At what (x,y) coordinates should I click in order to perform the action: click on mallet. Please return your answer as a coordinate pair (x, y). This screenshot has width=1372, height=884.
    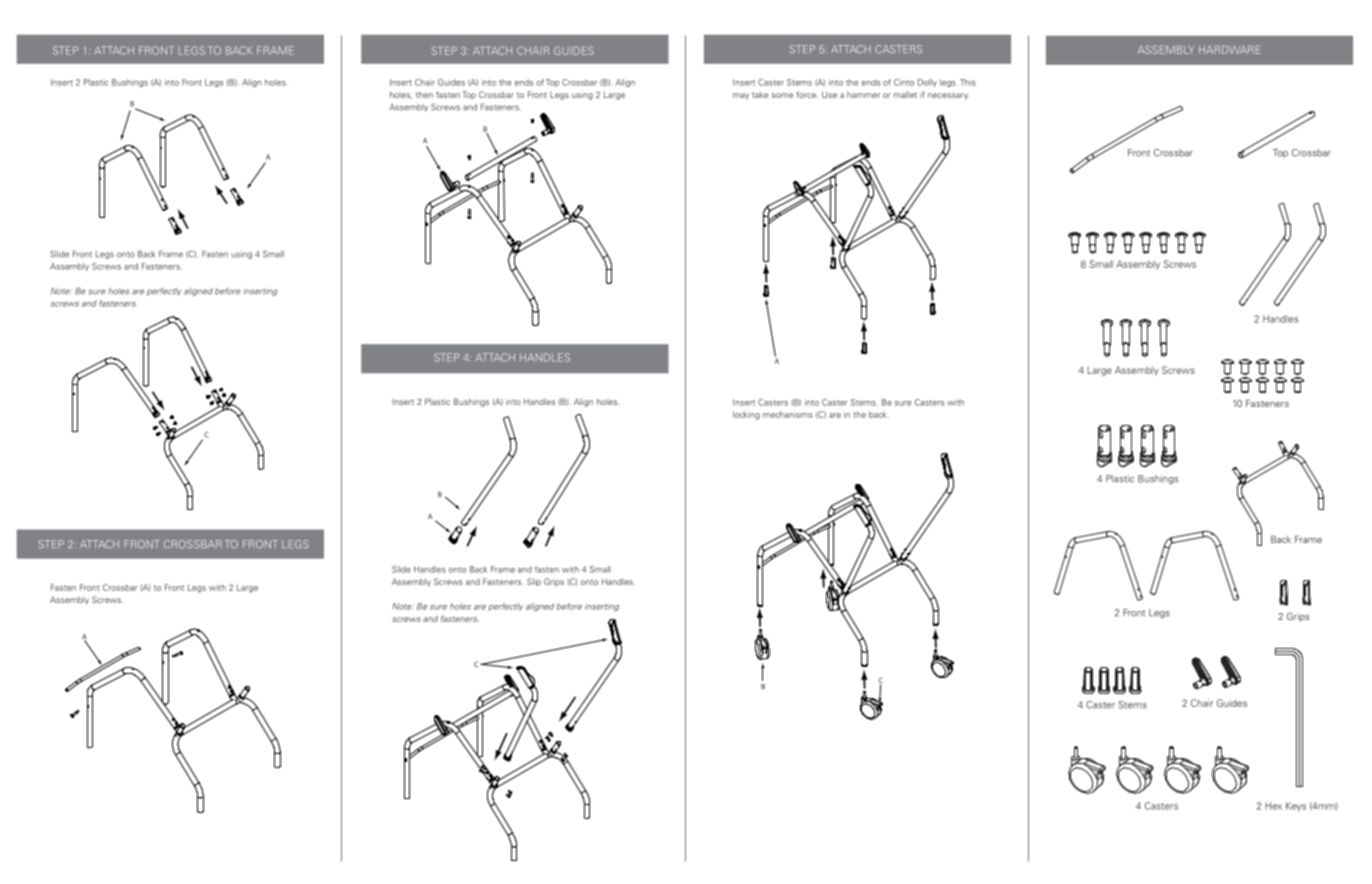
    Looking at the image, I should click on (905, 94).
